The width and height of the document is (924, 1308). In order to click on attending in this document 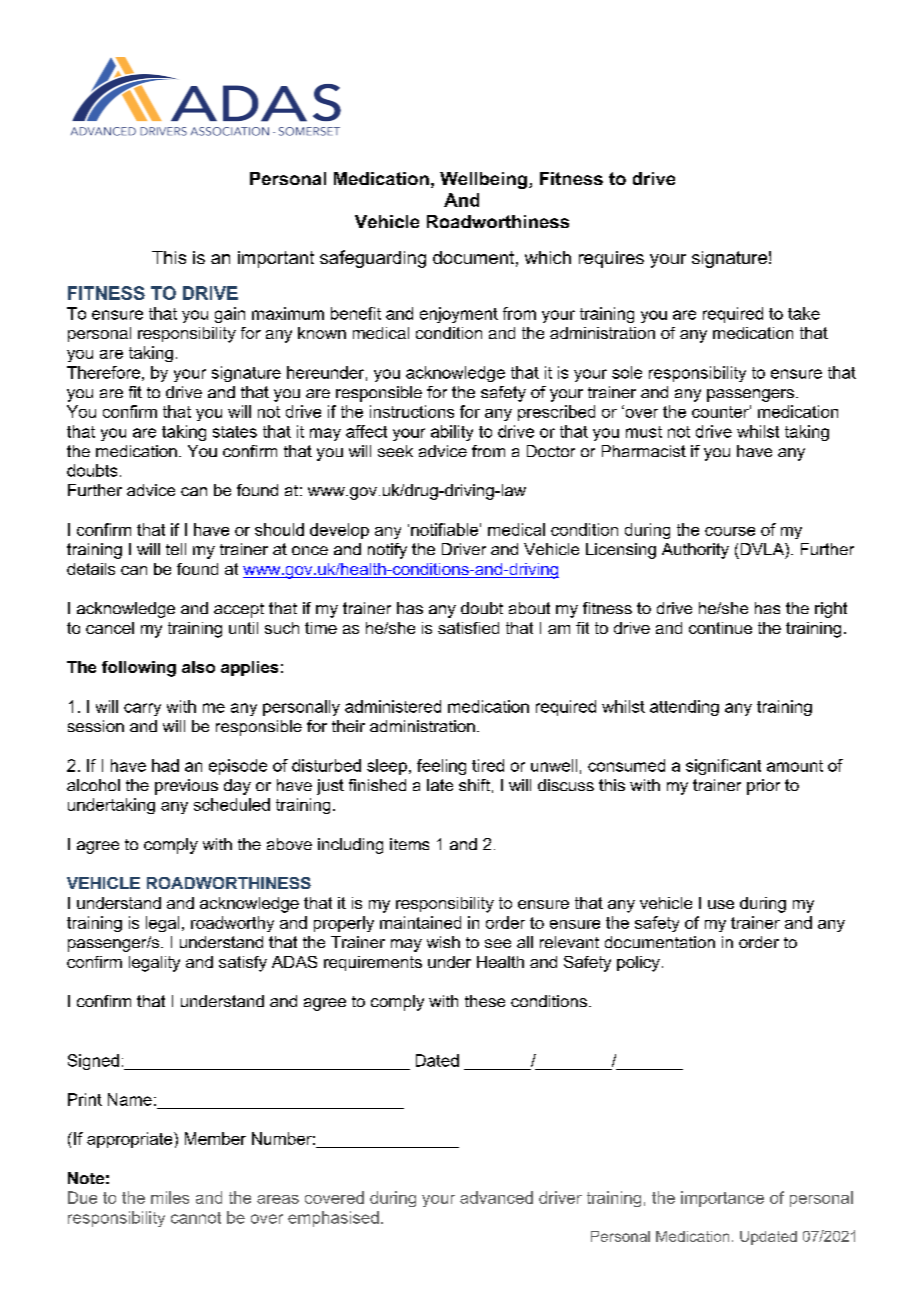, I will do `click(684, 708)`.
